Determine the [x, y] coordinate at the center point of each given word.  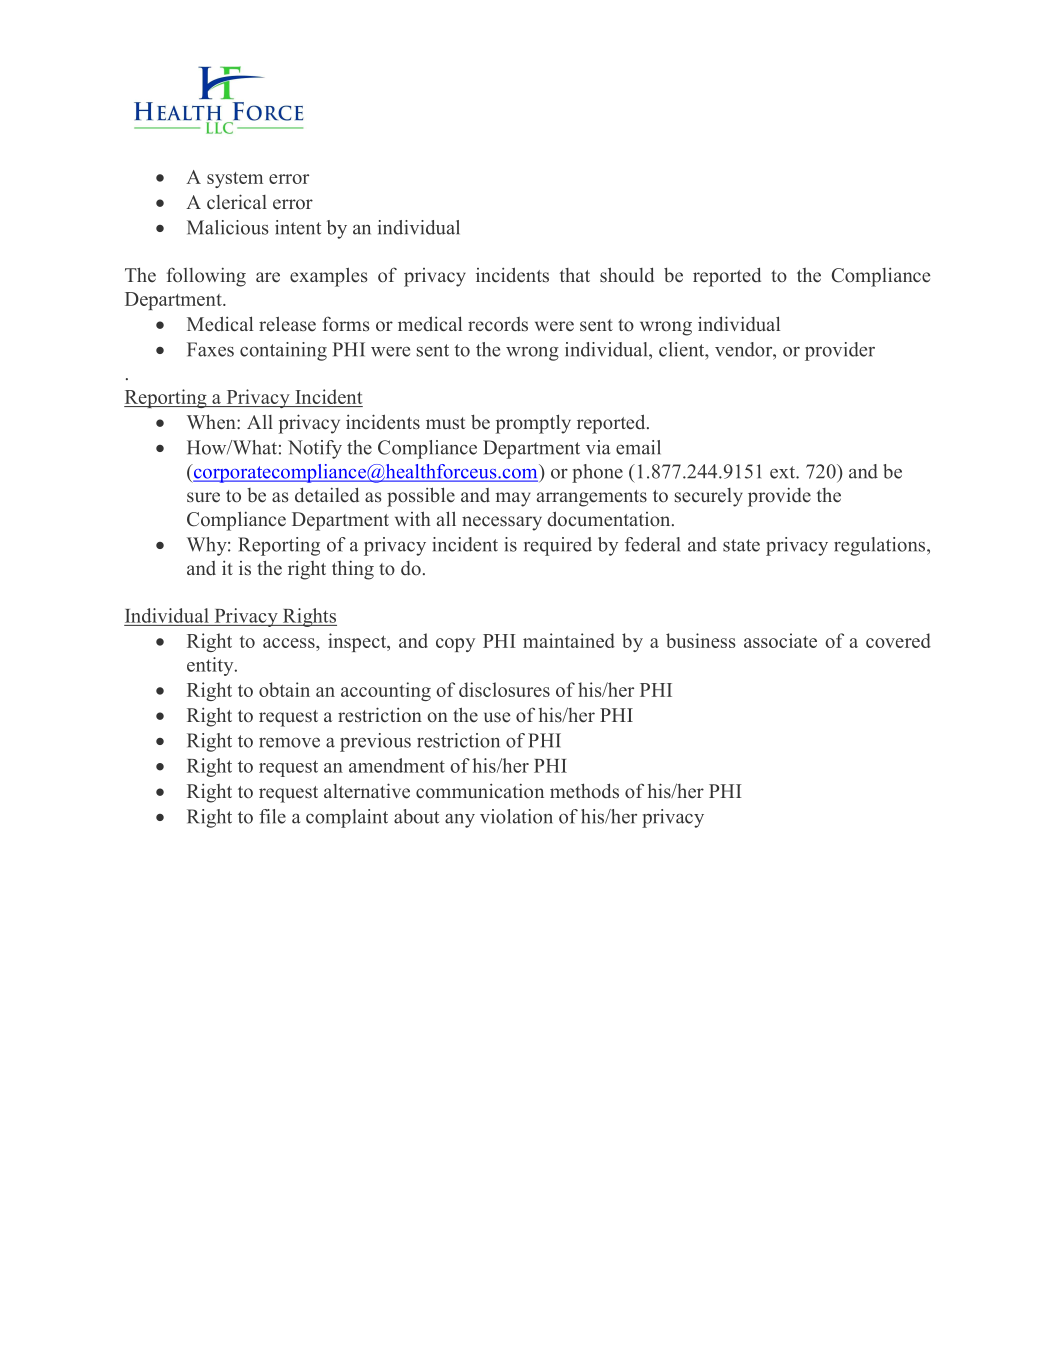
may [513, 499]
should [627, 275]
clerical [237, 202]
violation [516, 816]
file [272, 816]
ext [783, 472]
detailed [327, 495]
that [574, 275]
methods [584, 791]
